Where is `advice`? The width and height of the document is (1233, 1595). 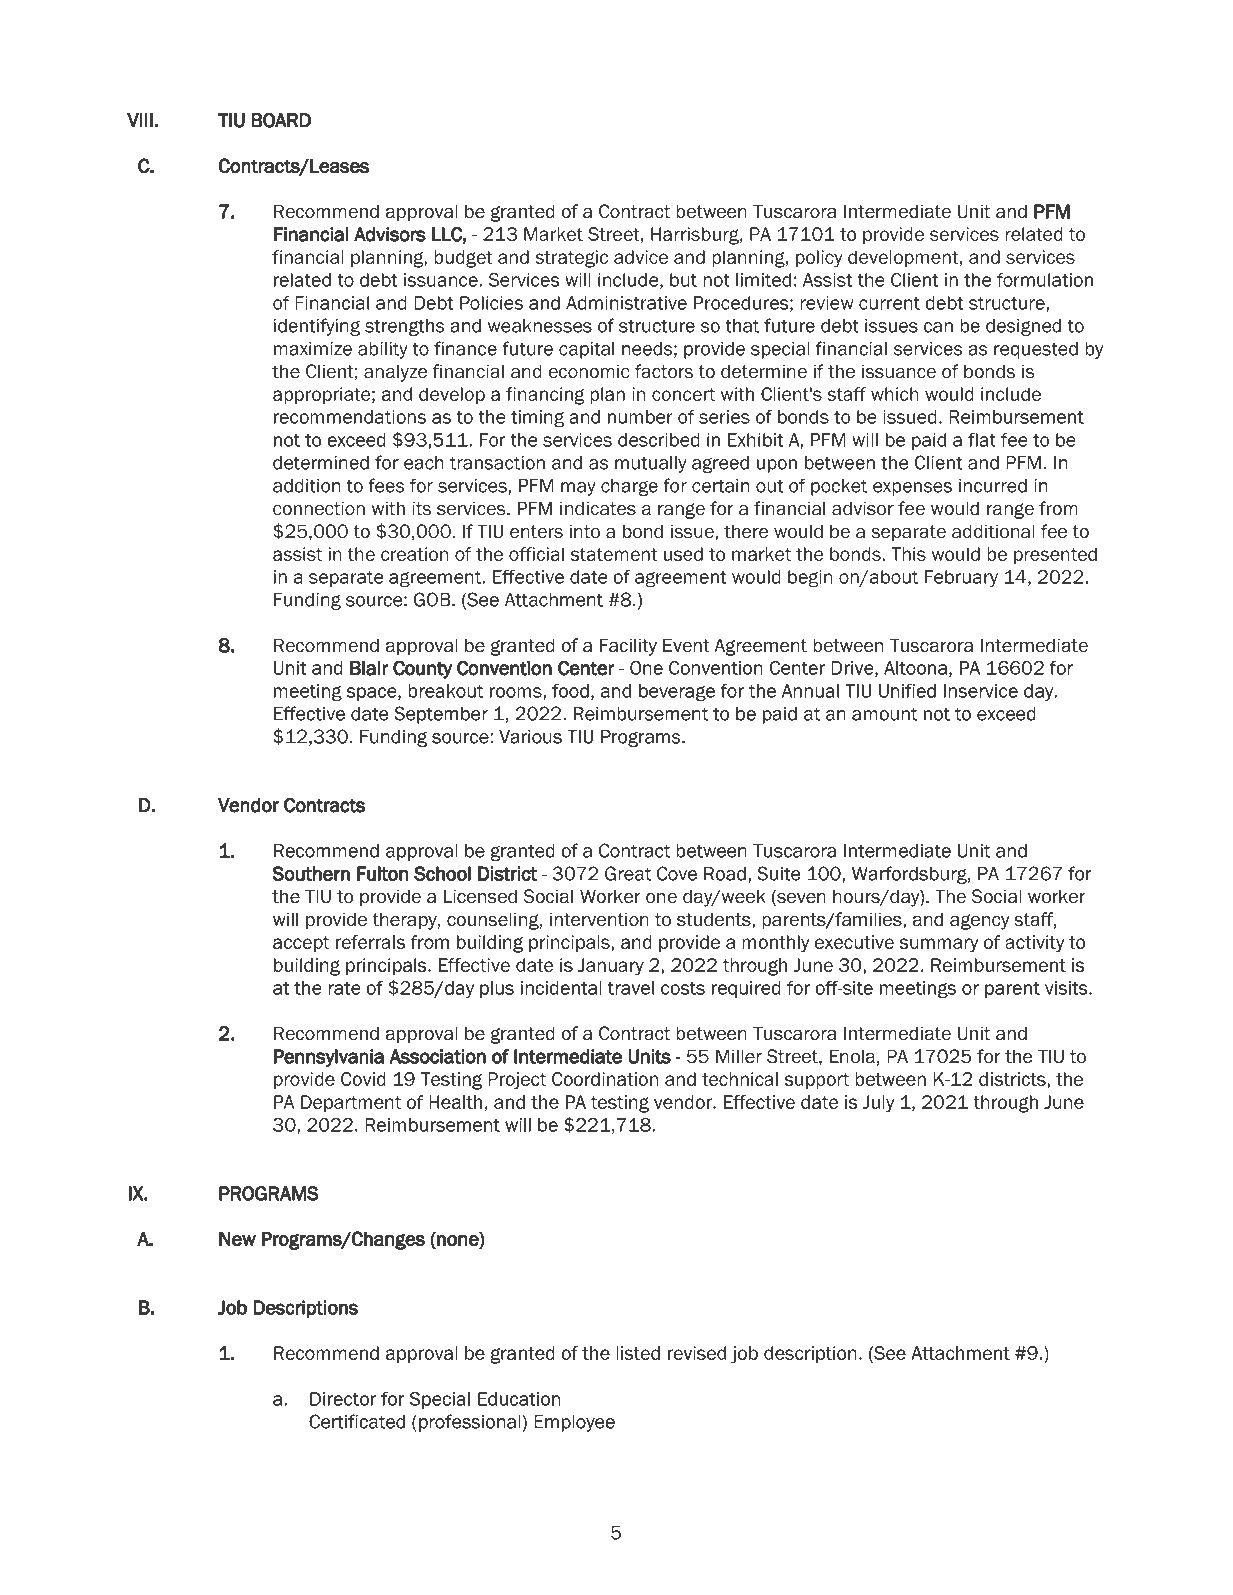
advice is located at coordinates (641, 257).
